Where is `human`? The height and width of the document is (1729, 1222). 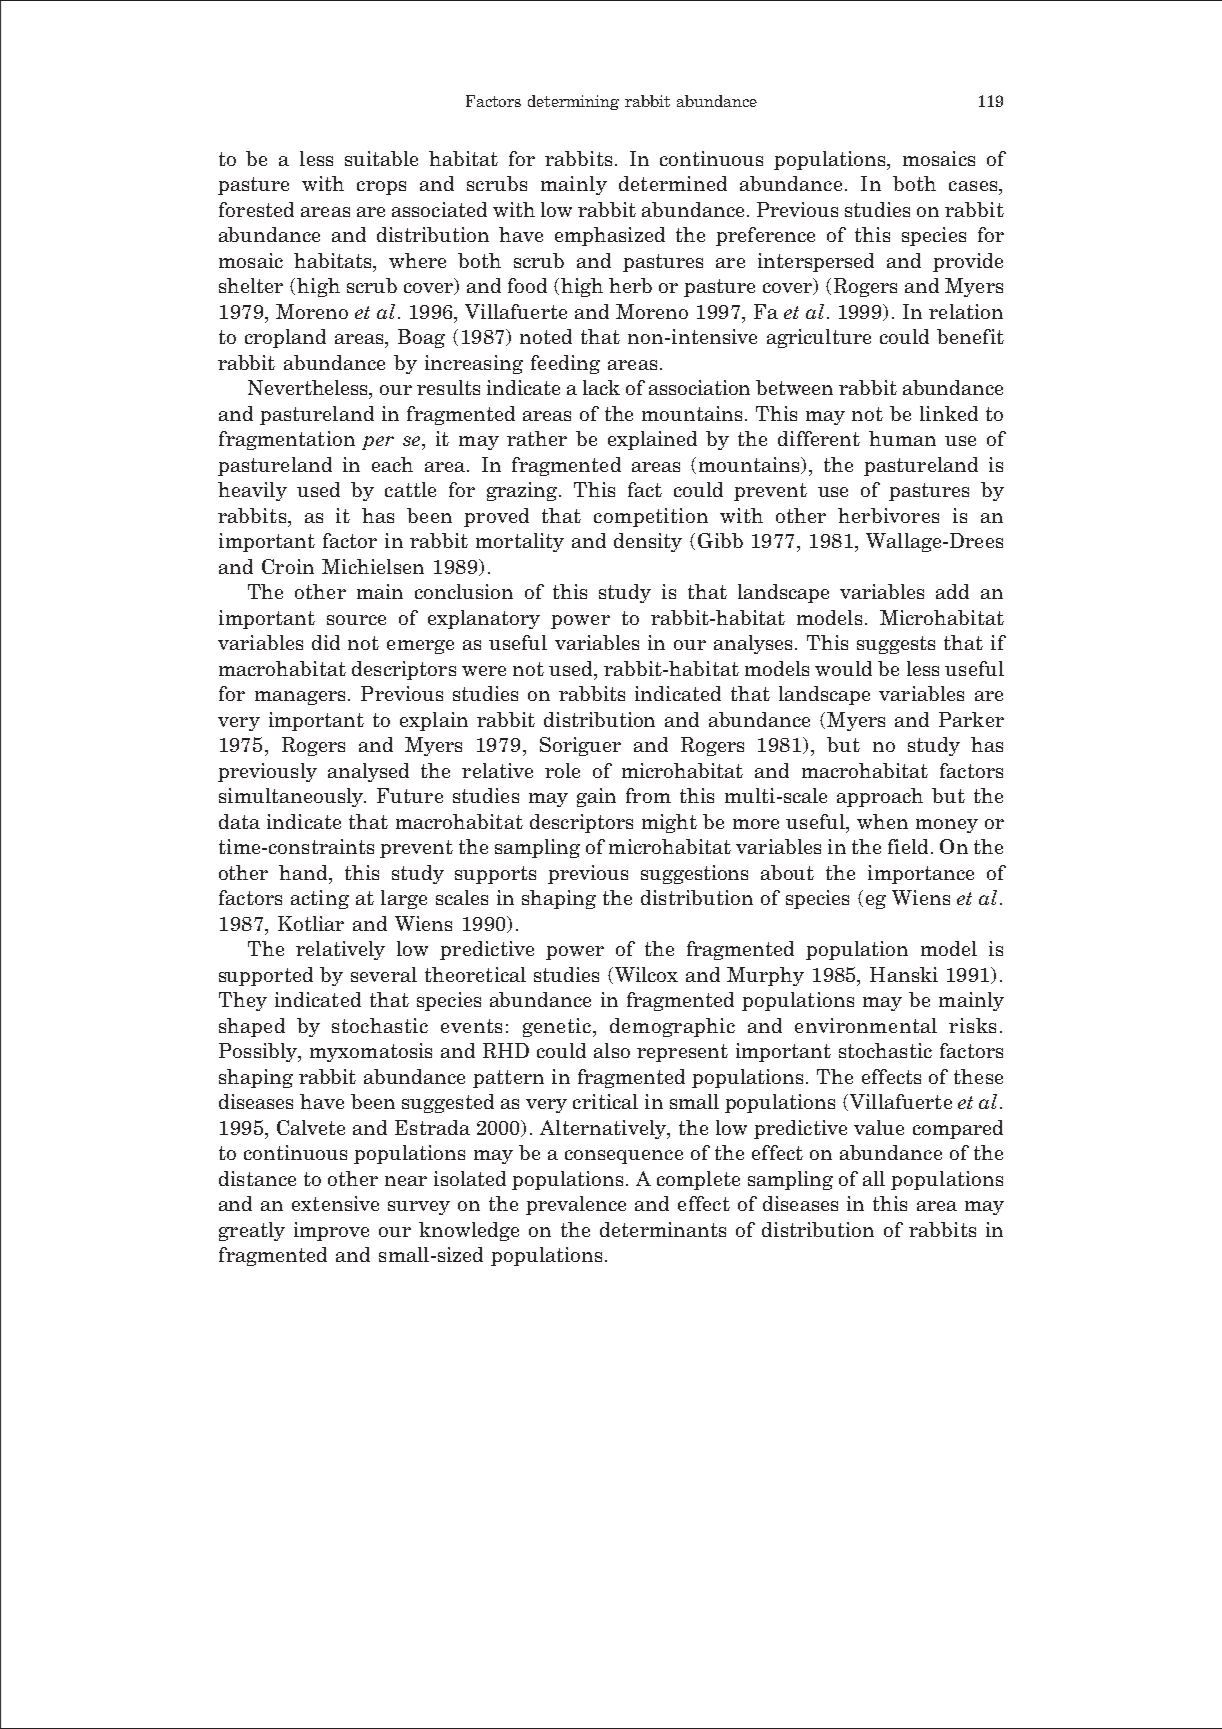 human is located at coordinates (902, 438).
